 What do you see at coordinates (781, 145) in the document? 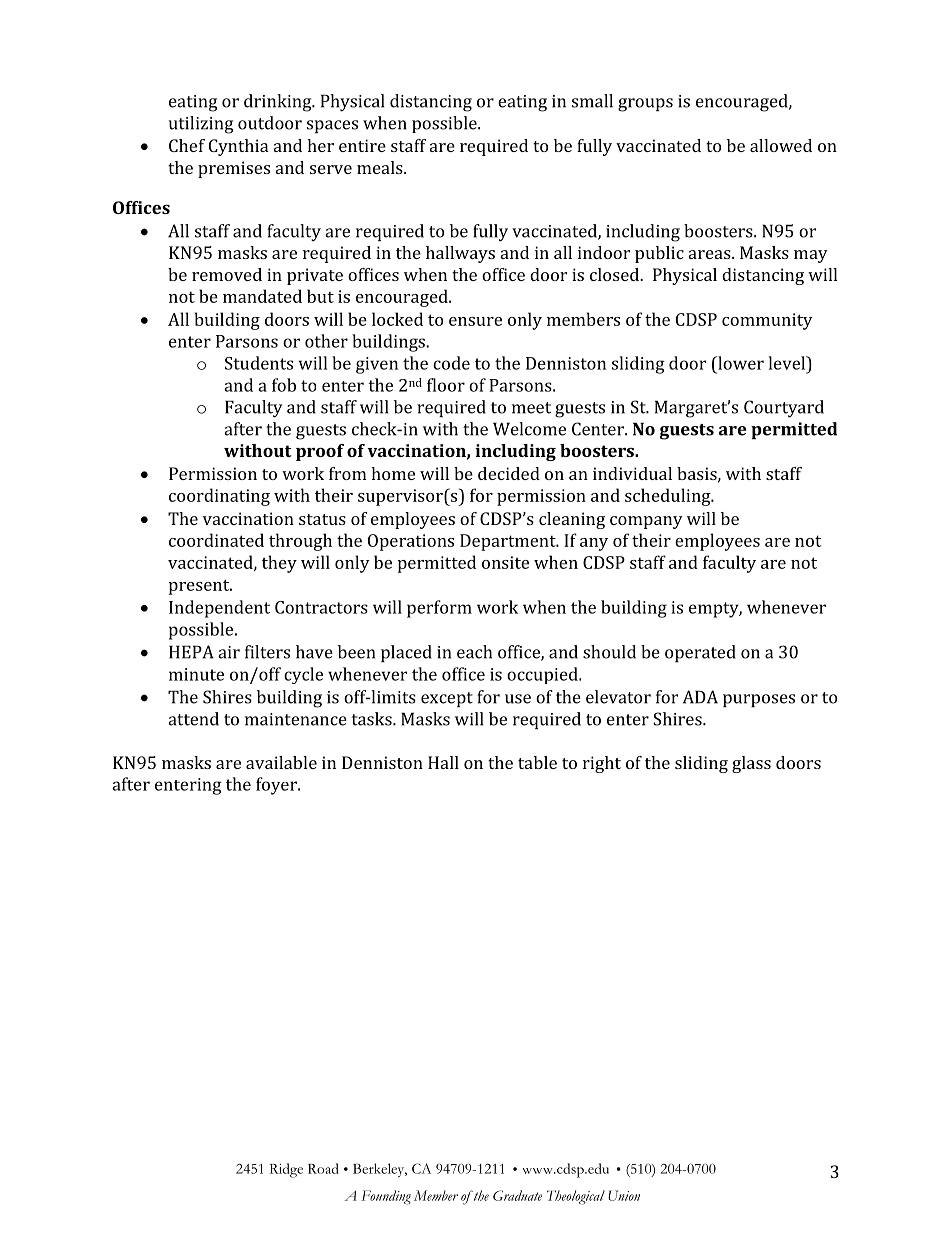
I see `allowed` at bounding box center [781, 145].
